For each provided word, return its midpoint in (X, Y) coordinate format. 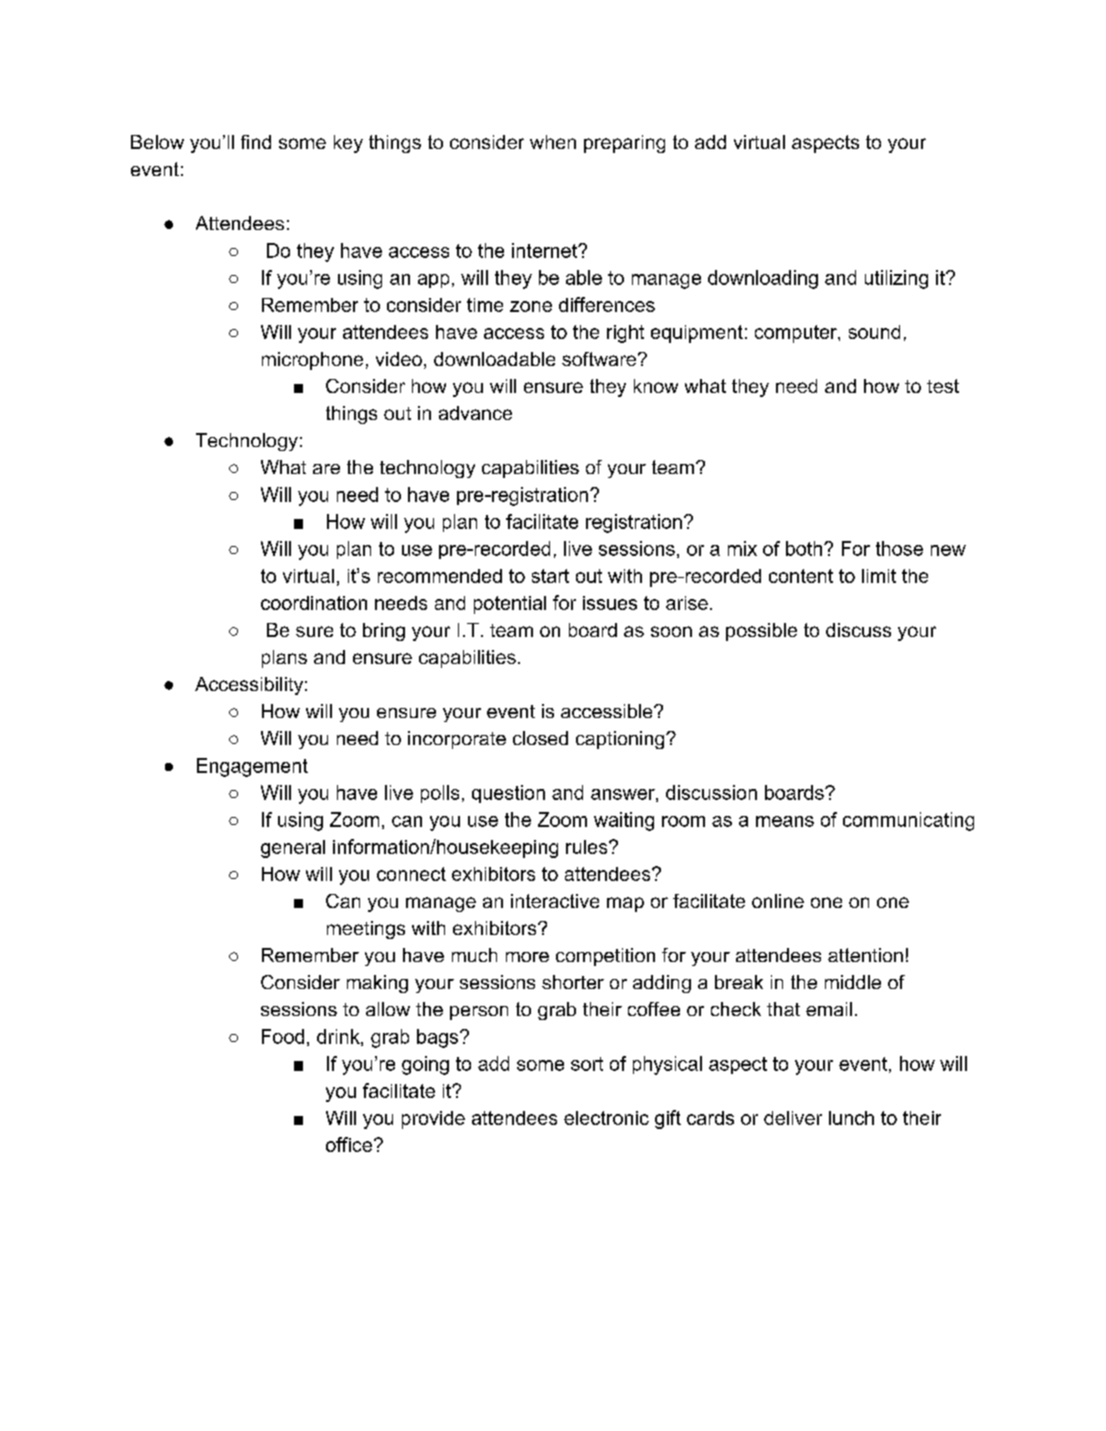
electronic (606, 1118)
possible (761, 632)
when (553, 142)
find (256, 142)
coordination (314, 603)
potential (510, 605)
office (349, 1144)
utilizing (896, 279)
